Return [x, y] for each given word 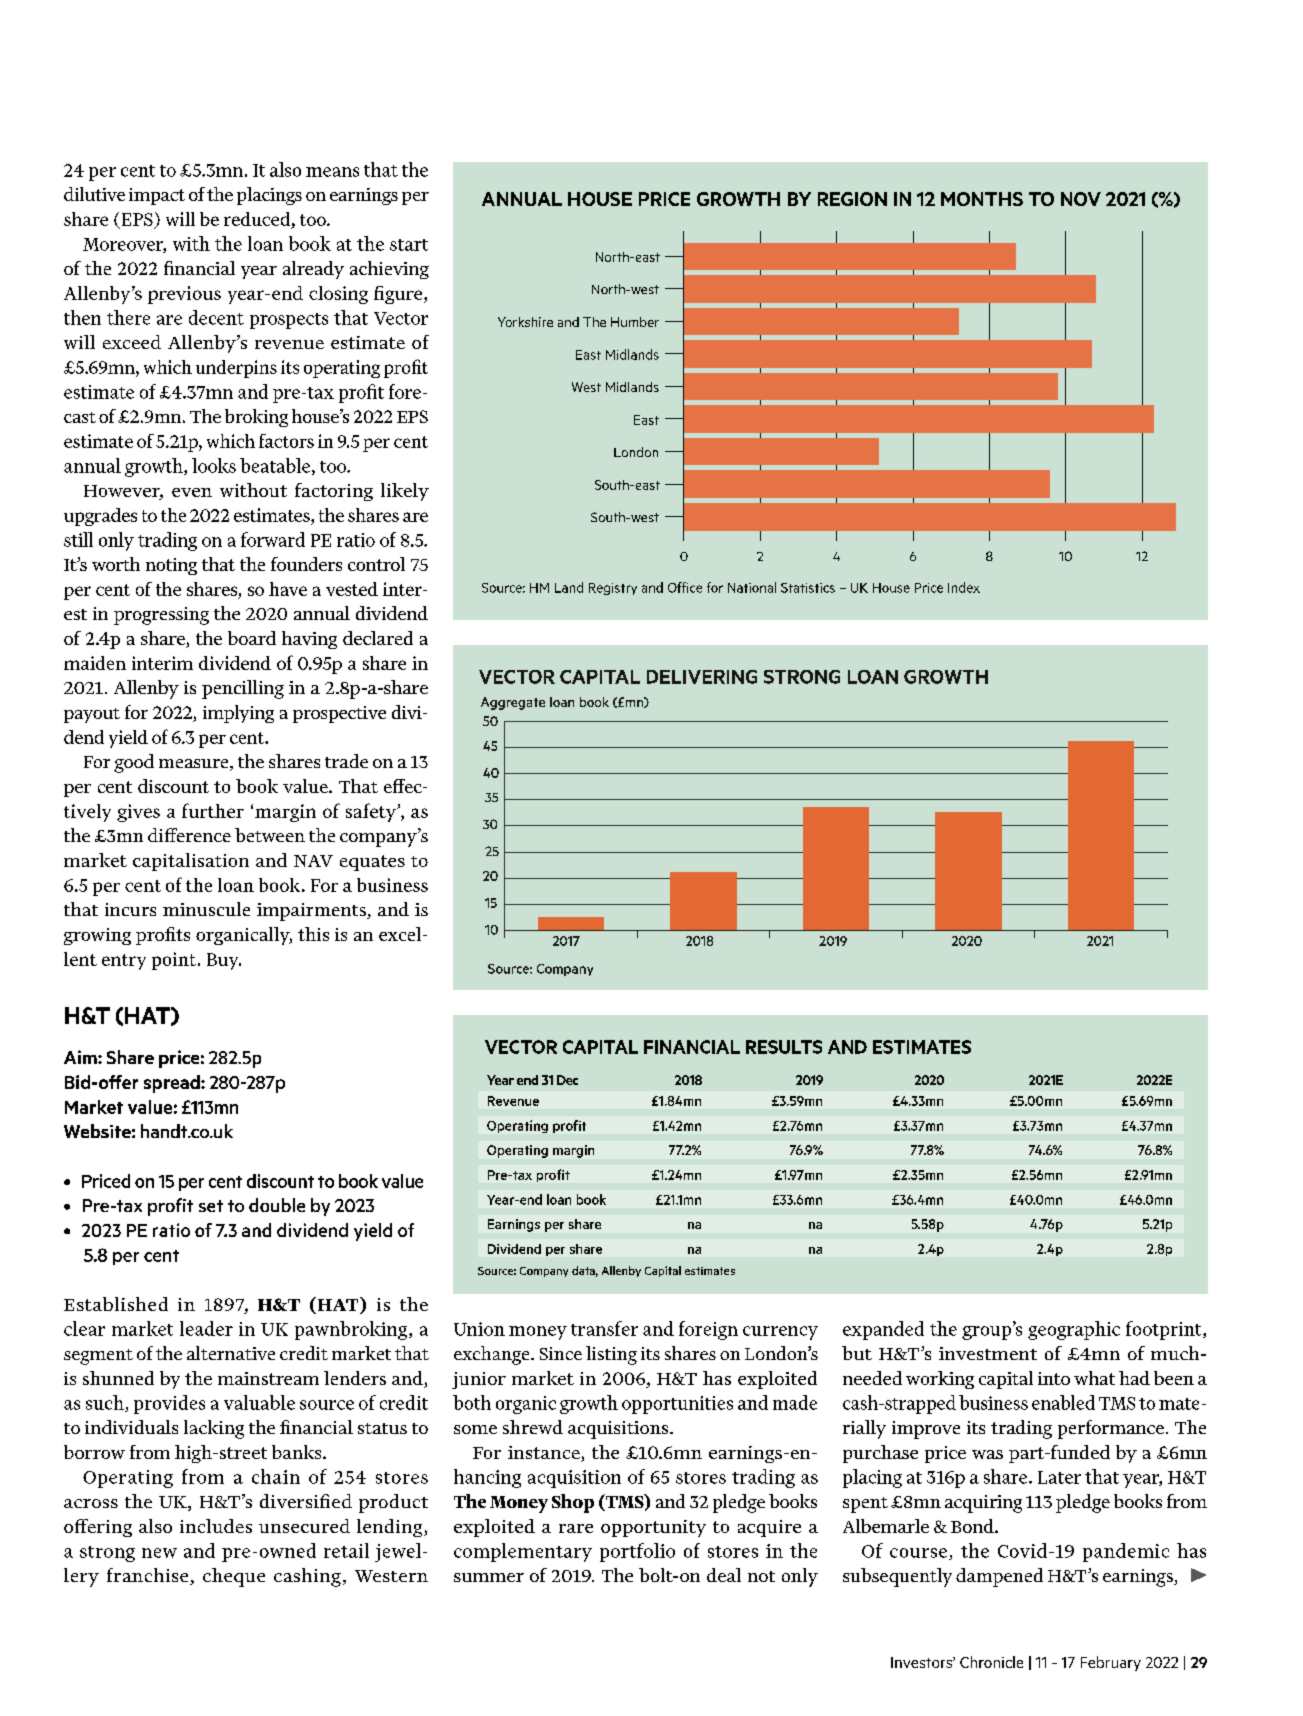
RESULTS [784, 1047]
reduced [257, 219]
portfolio [637, 1552]
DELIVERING [702, 677]
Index [964, 587]
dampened [999, 1577]
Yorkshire [525, 322]
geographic [1074, 1330]
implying [238, 714]
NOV [1081, 199]
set [211, 1206]
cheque [234, 1577]
